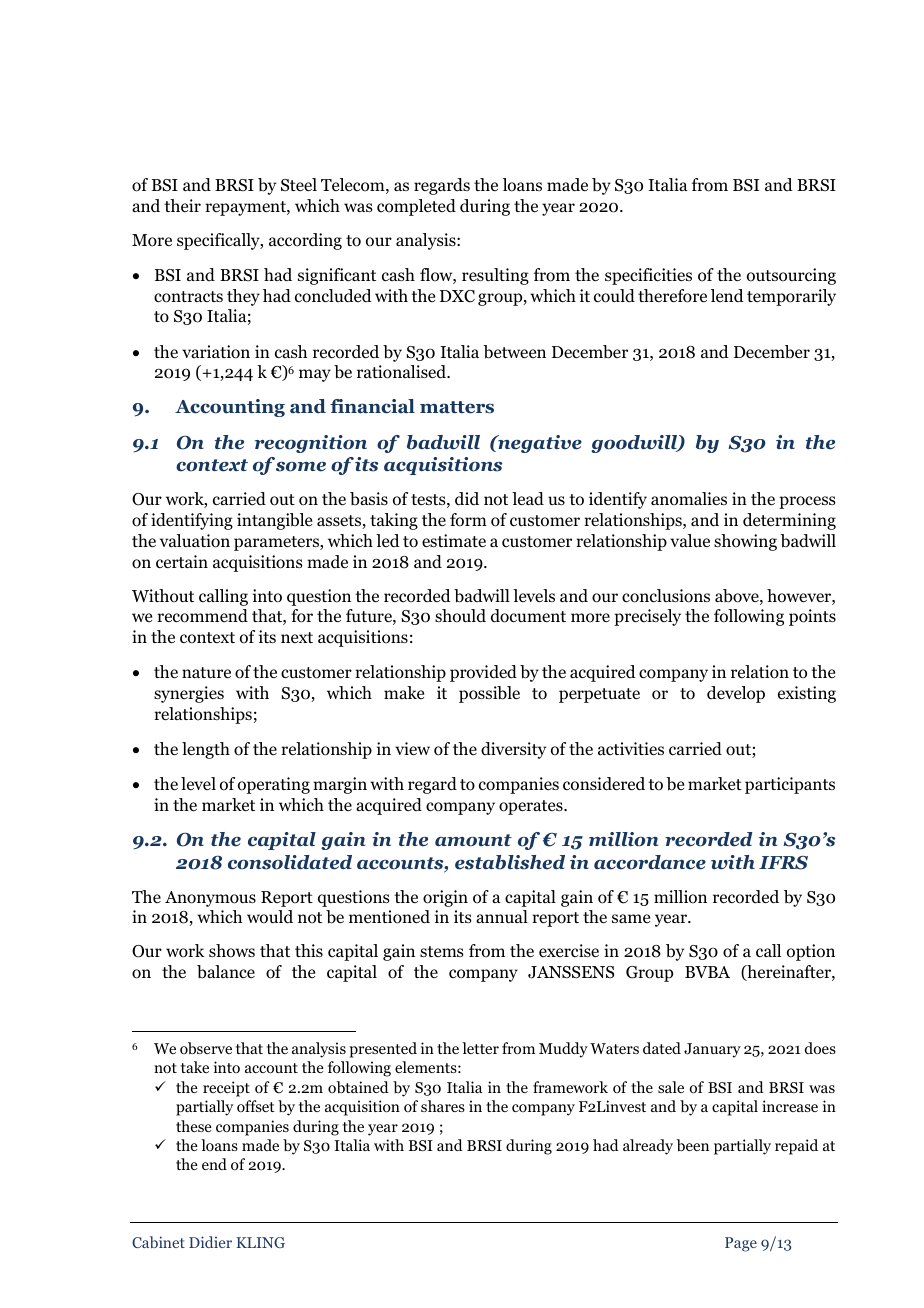 The image size is (924, 1308). I want to click on resulting, so click(495, 276).
